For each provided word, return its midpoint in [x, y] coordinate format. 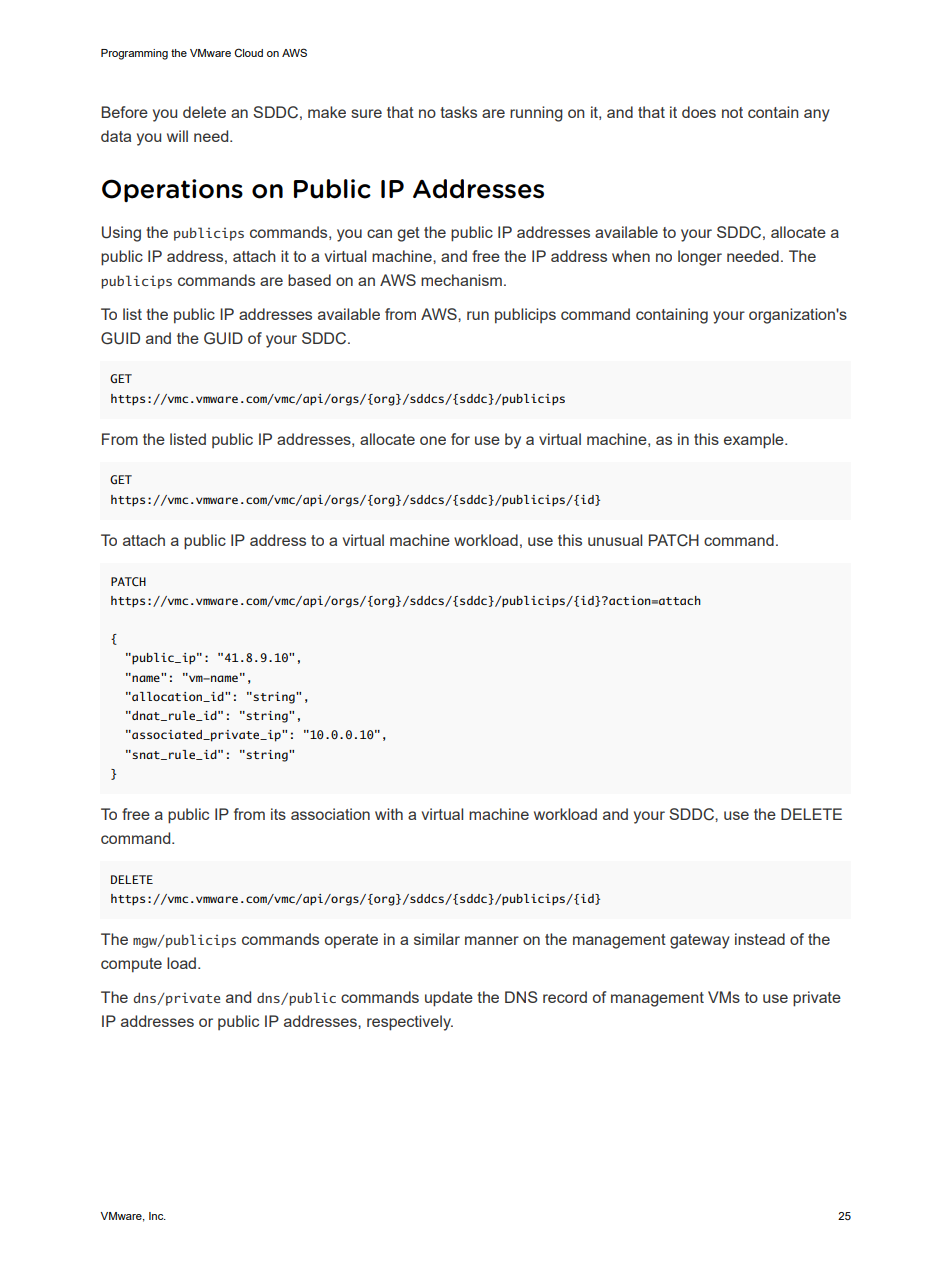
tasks [458, 112]
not [732, 112]
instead [760, 939]
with [389, 814]
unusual [615, 540]
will [177, 136]
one [433, 440]
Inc [157, 1216]
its [278, 814]
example [755, 441]
